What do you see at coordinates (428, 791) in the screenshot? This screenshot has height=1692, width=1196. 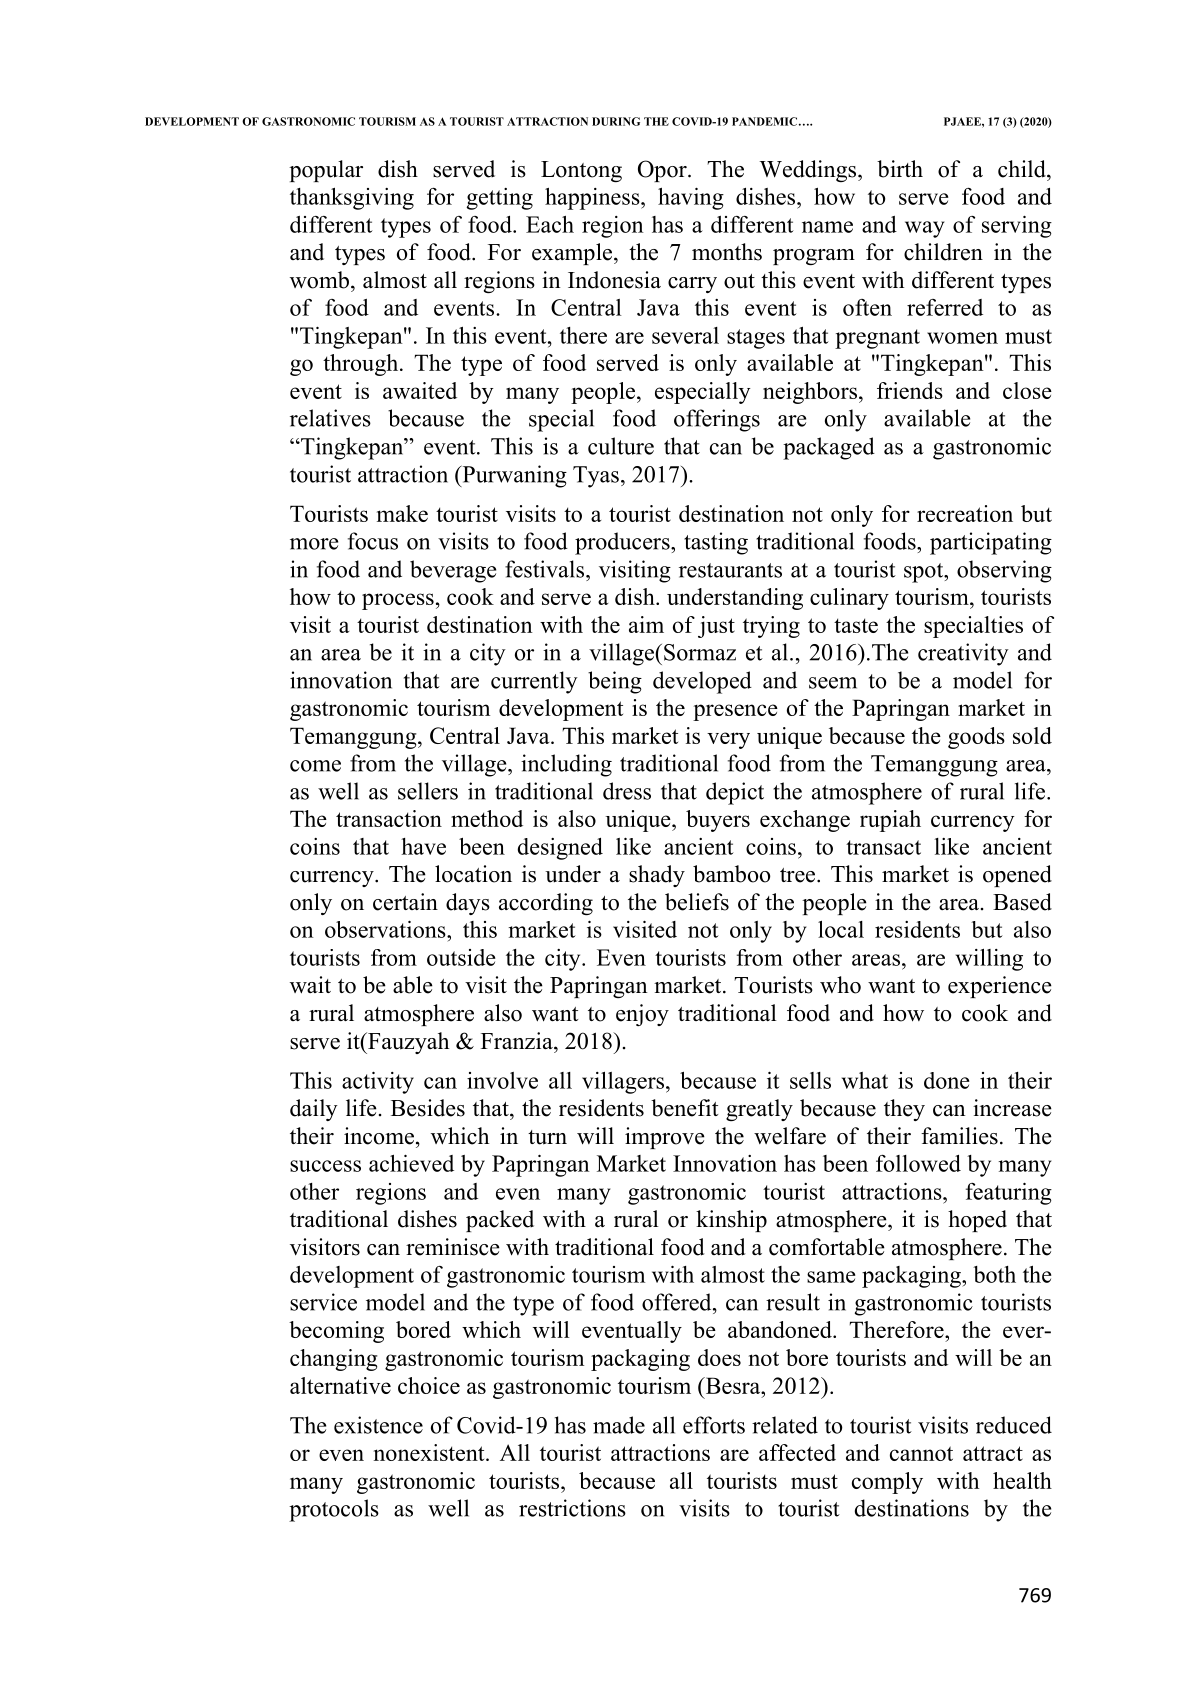 I see `sellers` at bounding box center [428, 791].
